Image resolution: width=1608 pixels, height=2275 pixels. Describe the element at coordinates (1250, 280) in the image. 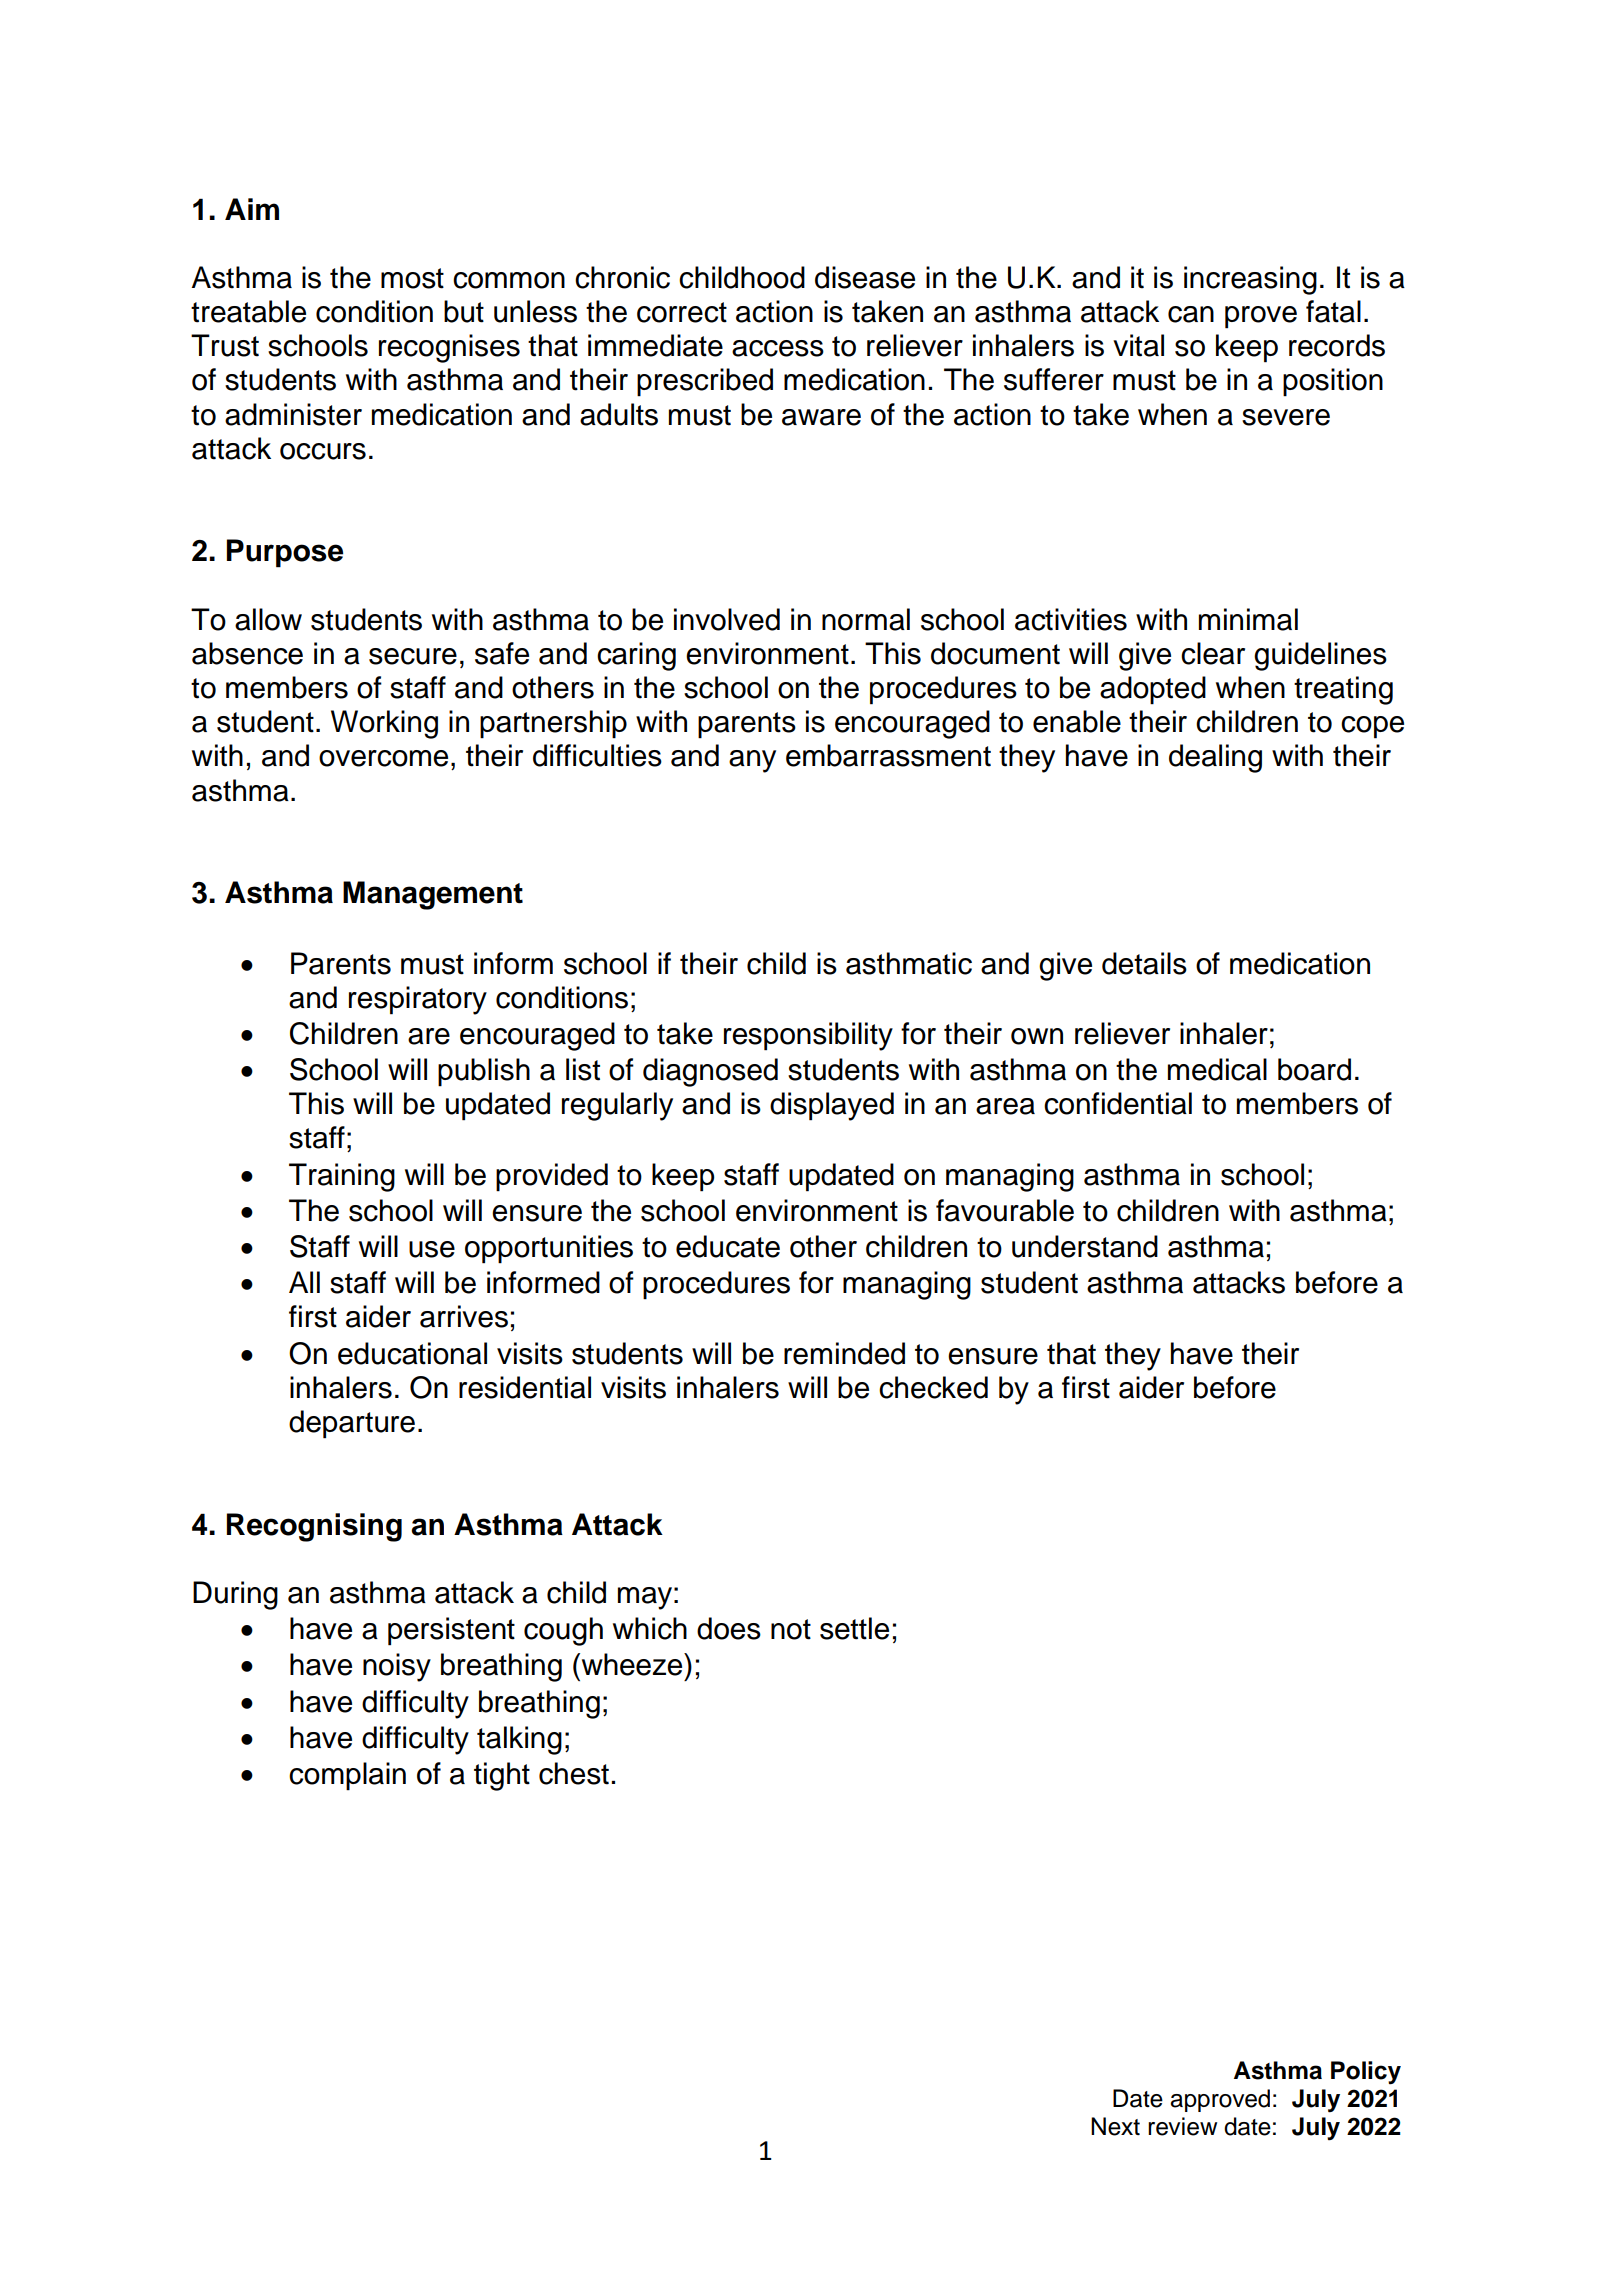

I see `increasing` at that location.
